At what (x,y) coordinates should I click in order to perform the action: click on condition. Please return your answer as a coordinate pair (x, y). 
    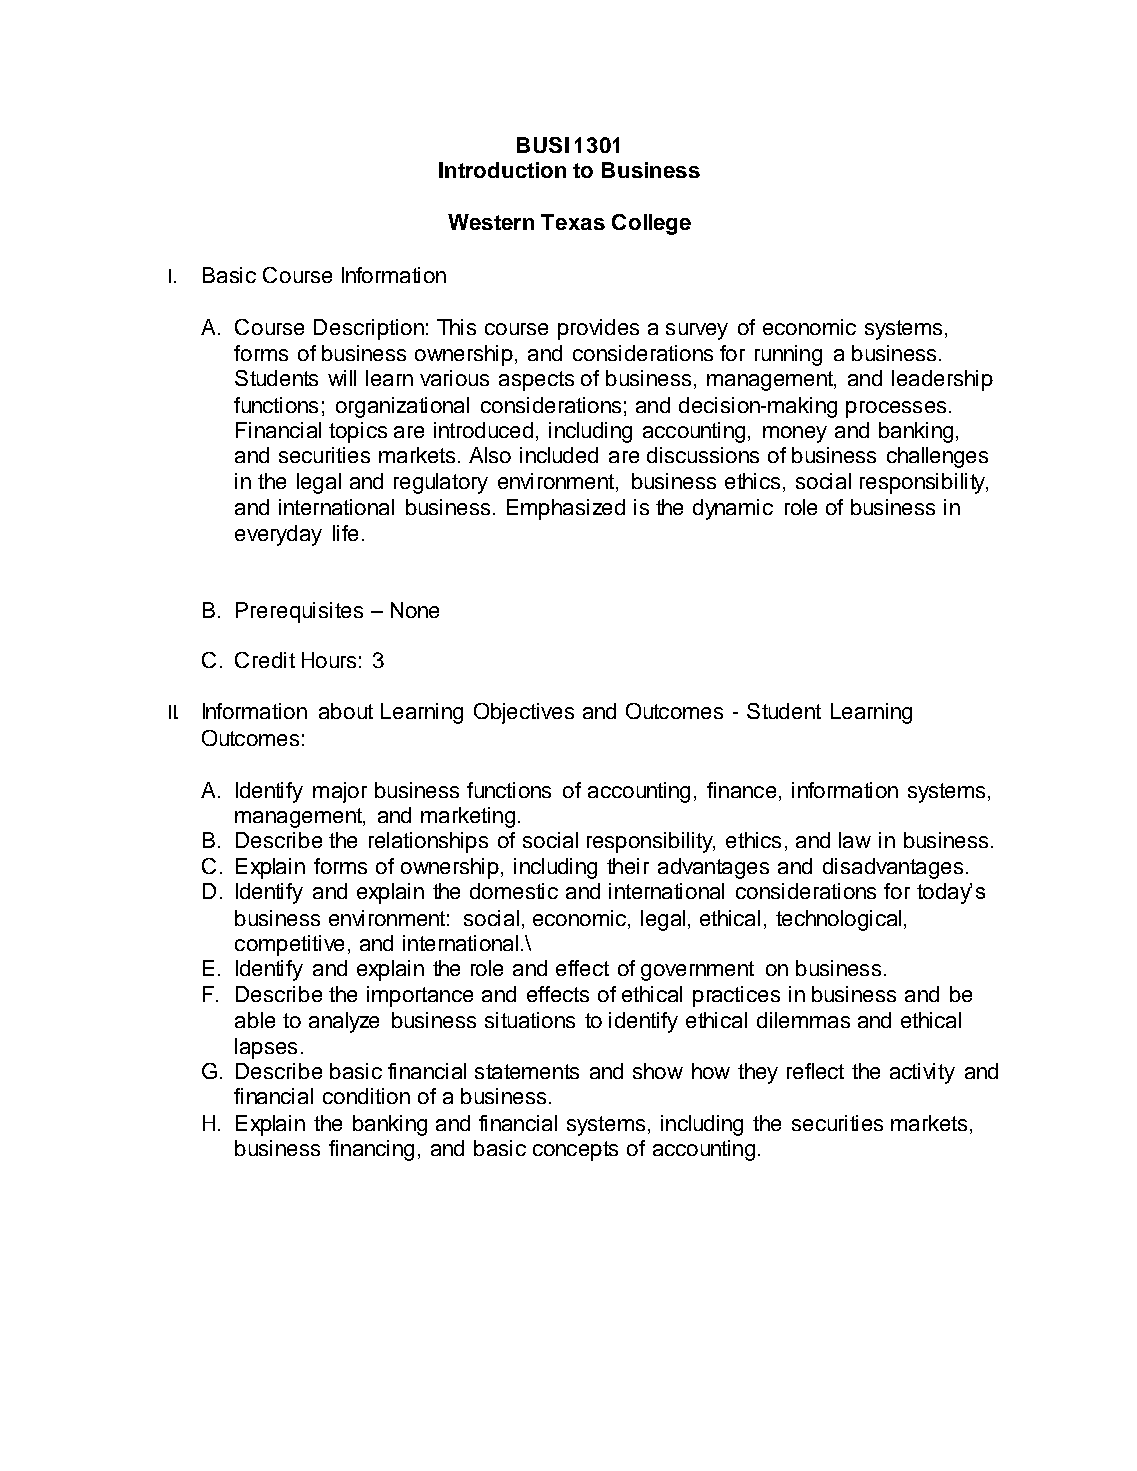
    Looking at the image, I should click on (366, 1096).
